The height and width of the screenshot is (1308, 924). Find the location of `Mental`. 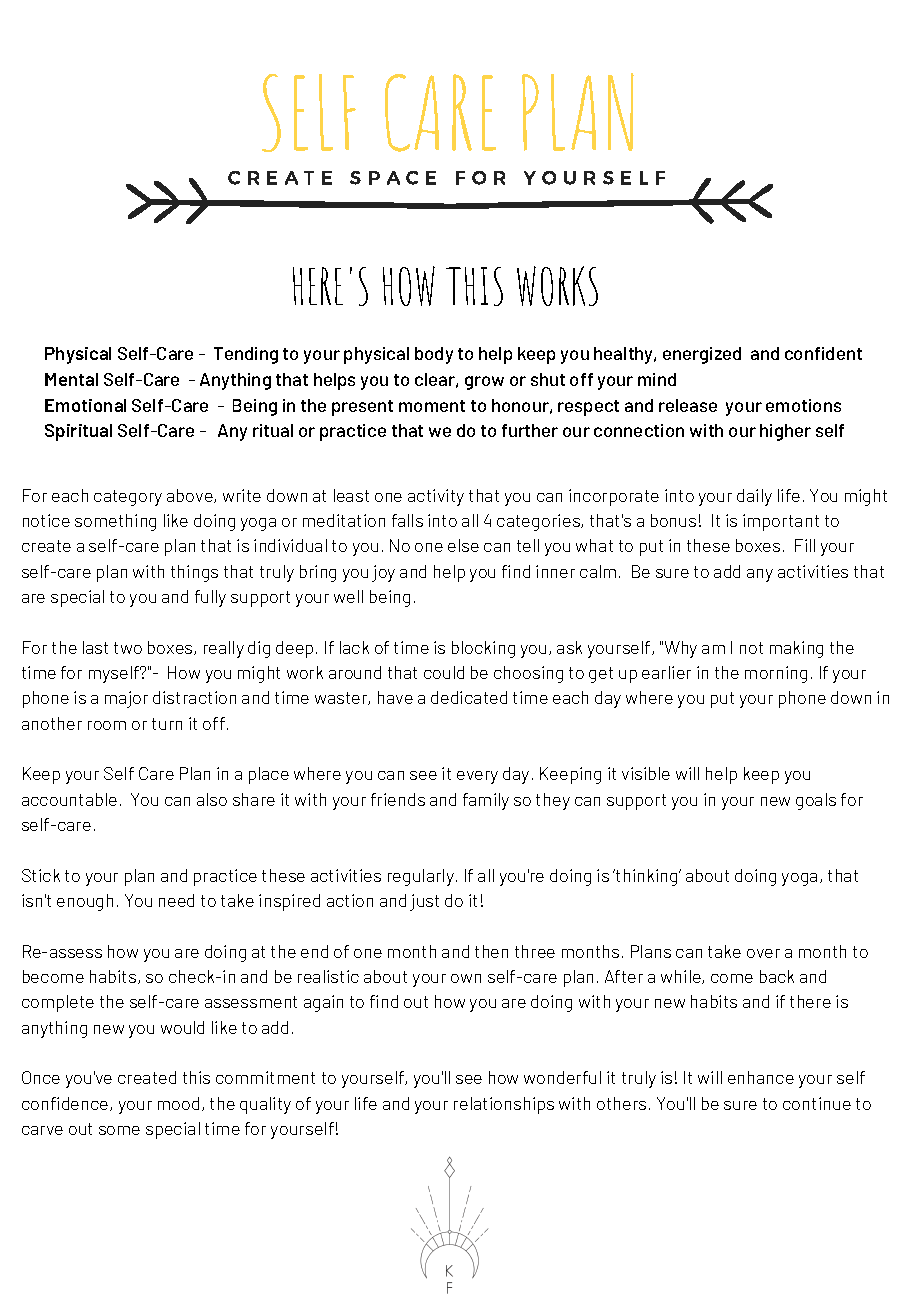

Mental is located at coordinates (71, 379).
